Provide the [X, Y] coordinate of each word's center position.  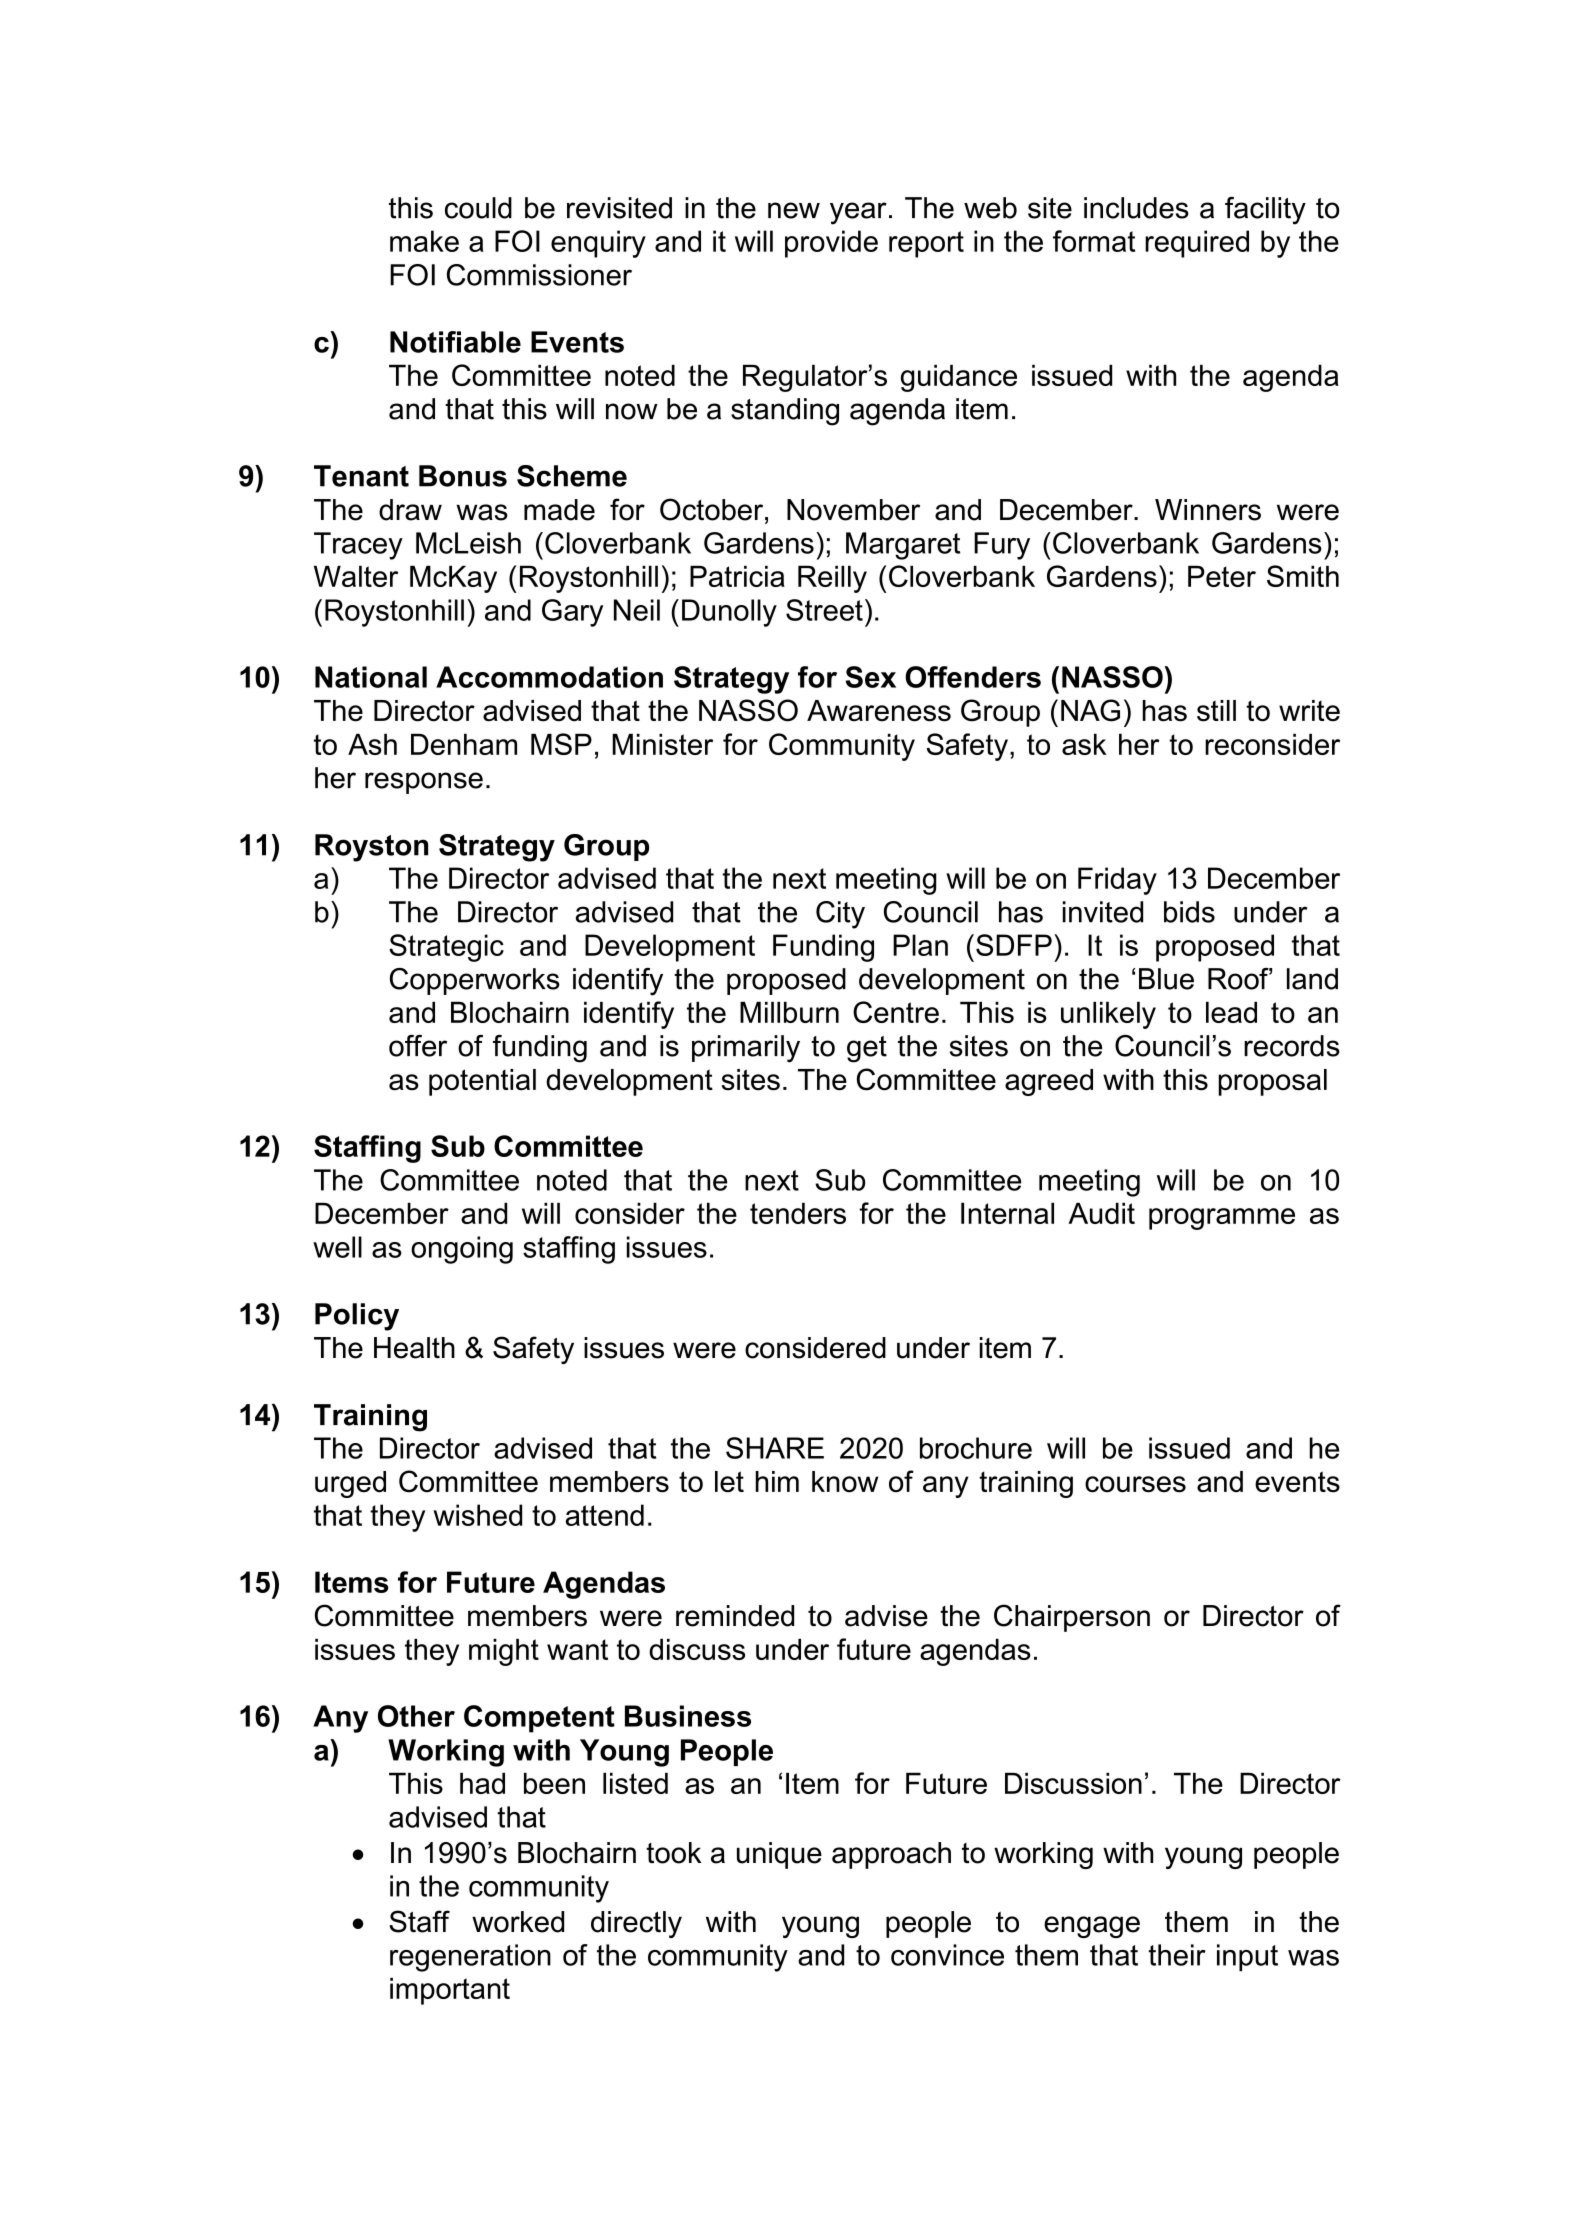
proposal [1272, 1082]
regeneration [470, 1958]
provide [831, 244]
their [1177, 1955]
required [1197, 244]
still [1216, 711]
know [845, 1482]
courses [1135, 1484]
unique [779, 1855]
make [424, 241]
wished [478, 1515]
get [867, 1049]
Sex [871, 677]
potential [482, 1082]
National [371, 677]
